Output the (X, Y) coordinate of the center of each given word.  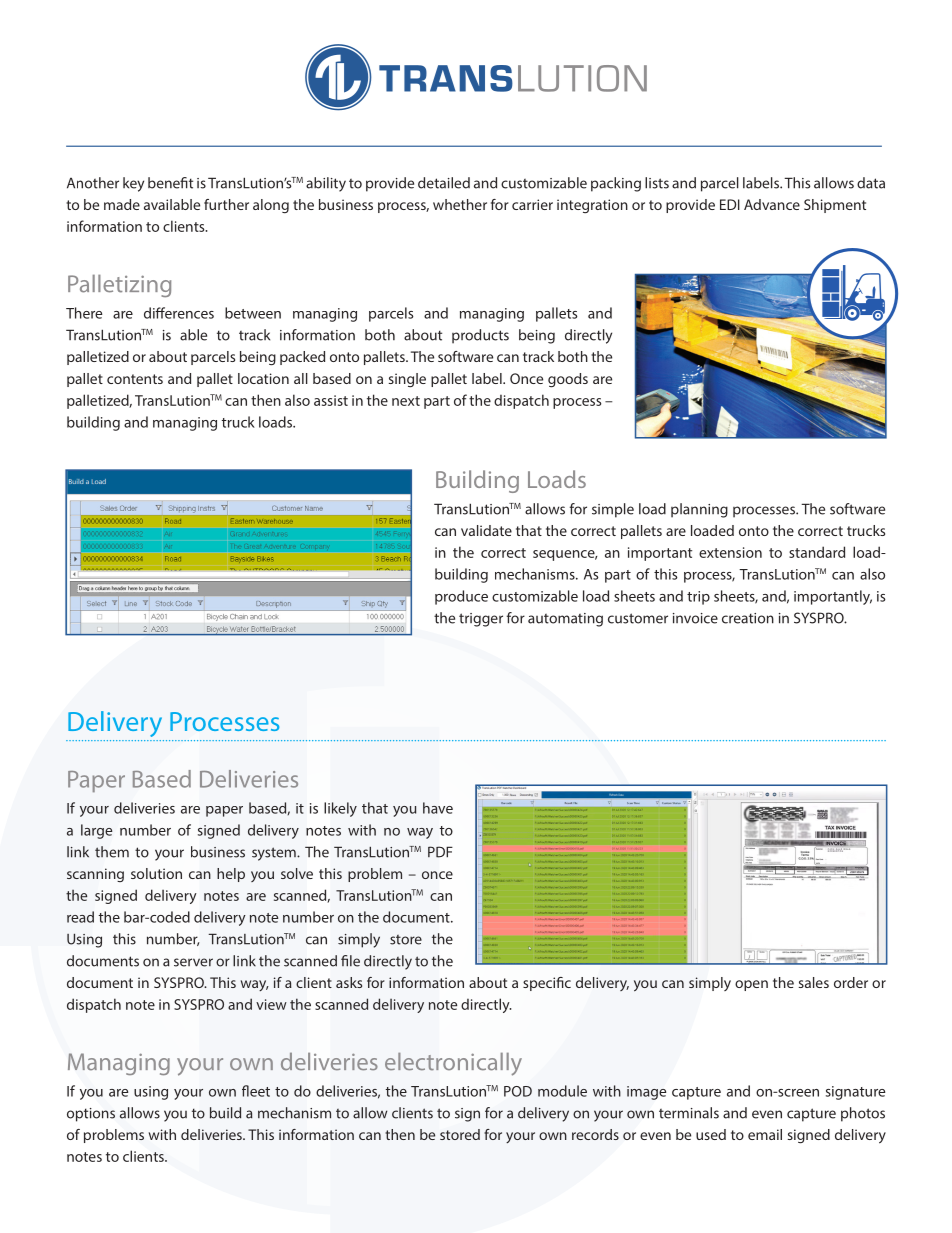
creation (748, 618)
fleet (256, 1091)
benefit (170, 183)
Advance (772, 204)
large (96, 831)
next (406, 401)
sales (814, 982)
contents (135, 379)
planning (699, 510)
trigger (481, 620)
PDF (440, 852)
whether (460, 204)
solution (156, 873)
